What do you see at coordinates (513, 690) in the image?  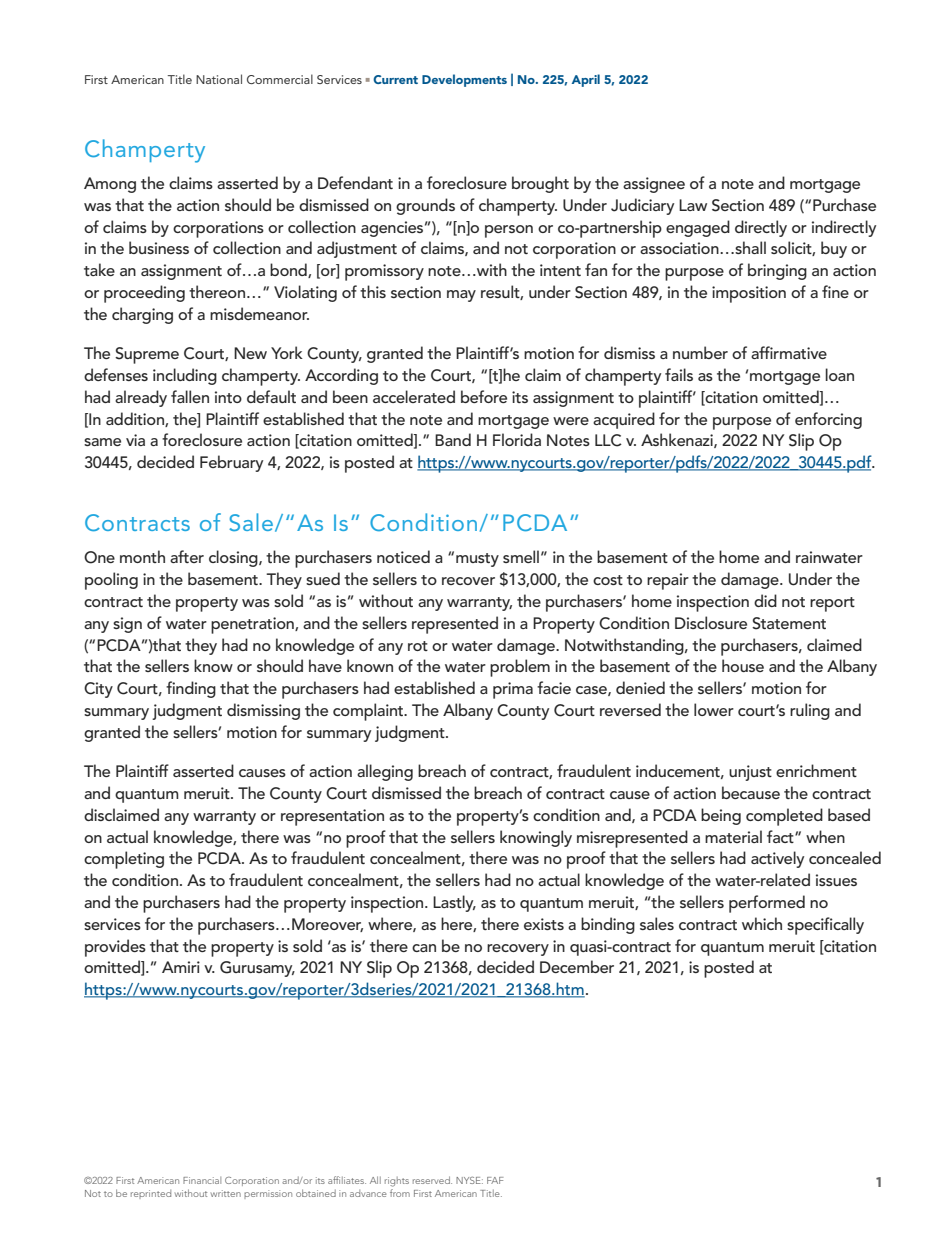 I see `prima` at bounding box center [513, 690].
